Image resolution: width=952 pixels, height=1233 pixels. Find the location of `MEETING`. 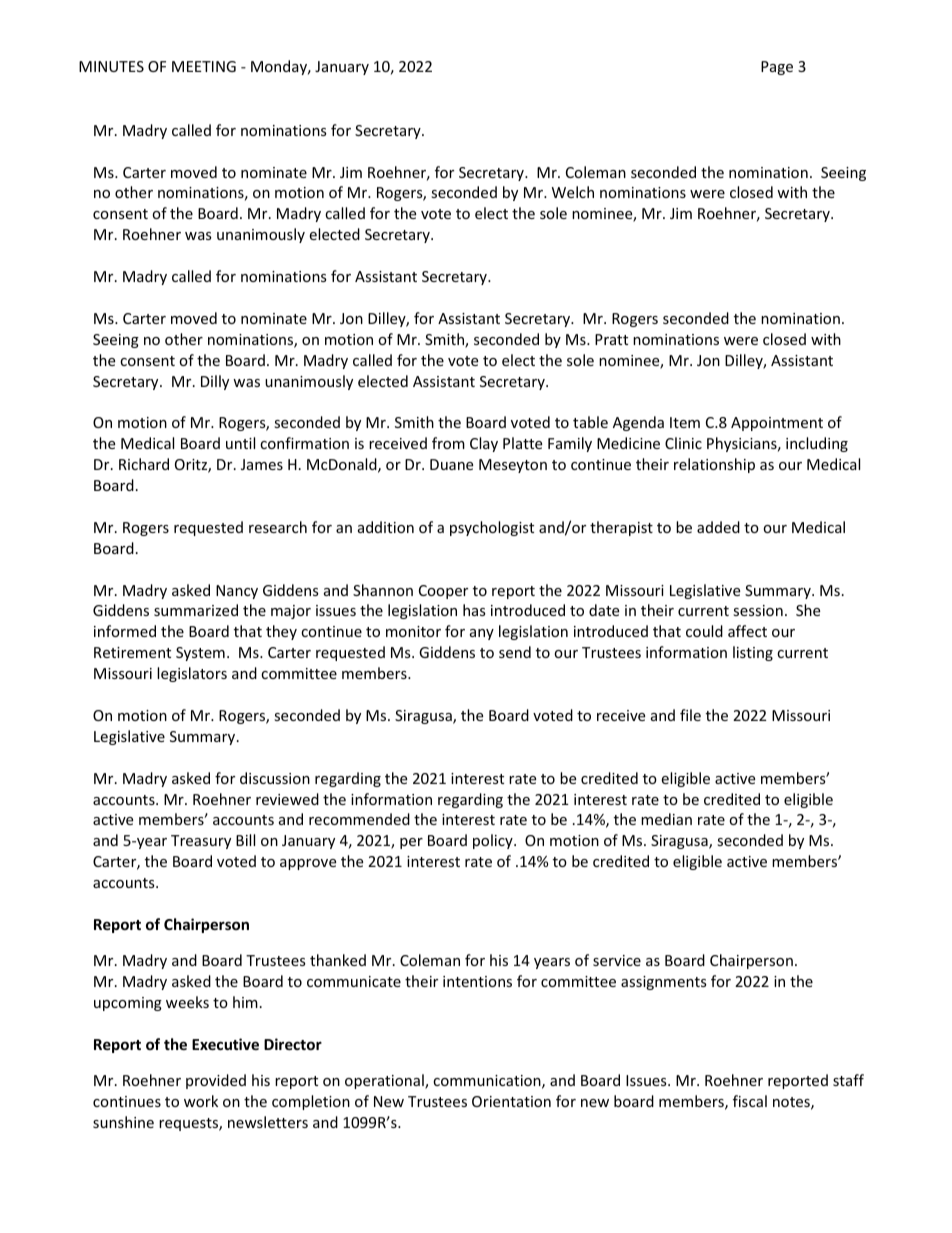

MEETING is located at coordinates (204, 66).
